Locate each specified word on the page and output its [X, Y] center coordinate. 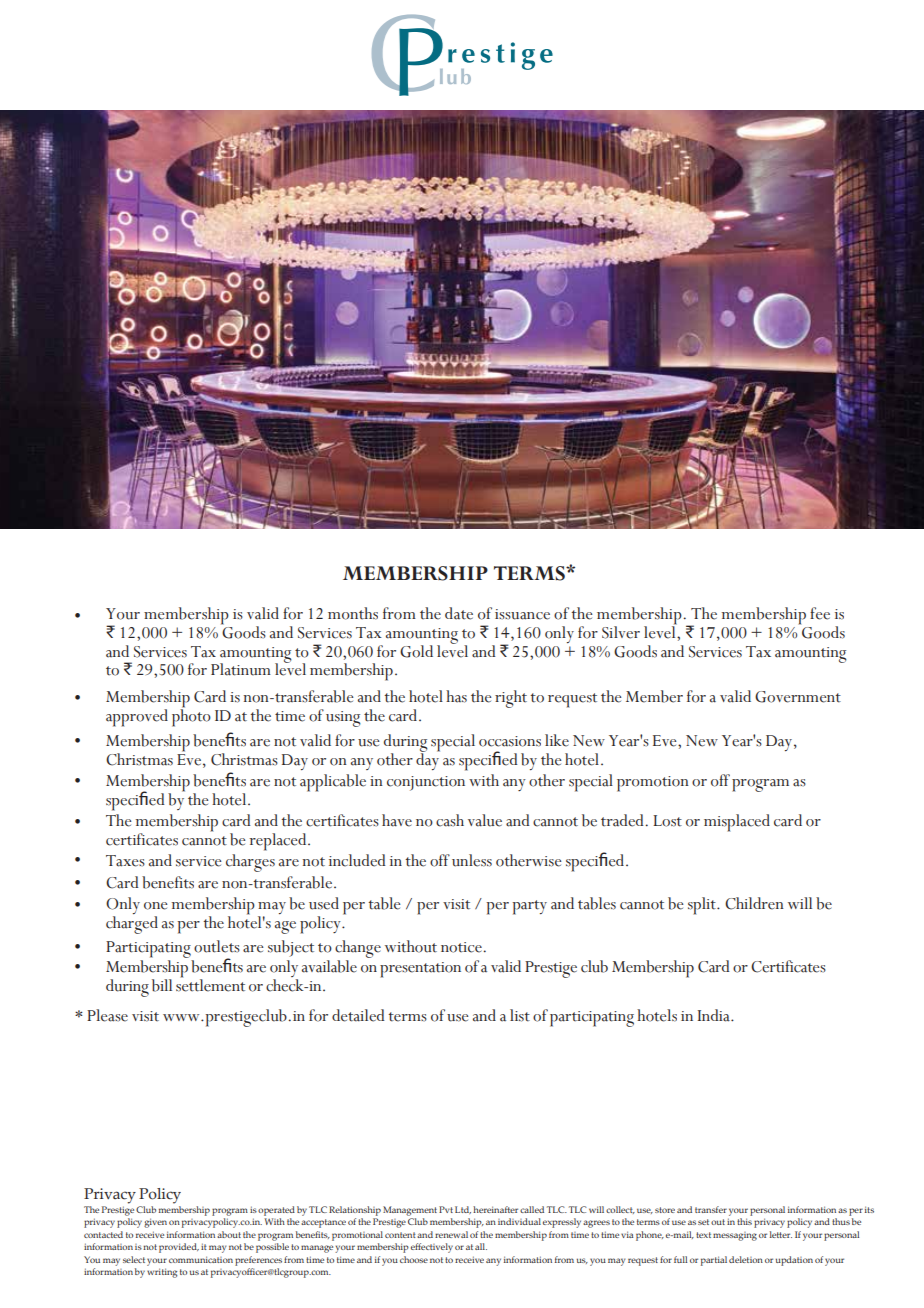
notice [461, 947]
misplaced [737, 823]
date [459, 613]
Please [107, 1015]
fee [820, 613]
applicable [333, 783]
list [520, 1015]
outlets [217, 946]
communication [201, 1259]
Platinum [241, 669]
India [715, 1015]
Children [754, 903]
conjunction [426, 783]
